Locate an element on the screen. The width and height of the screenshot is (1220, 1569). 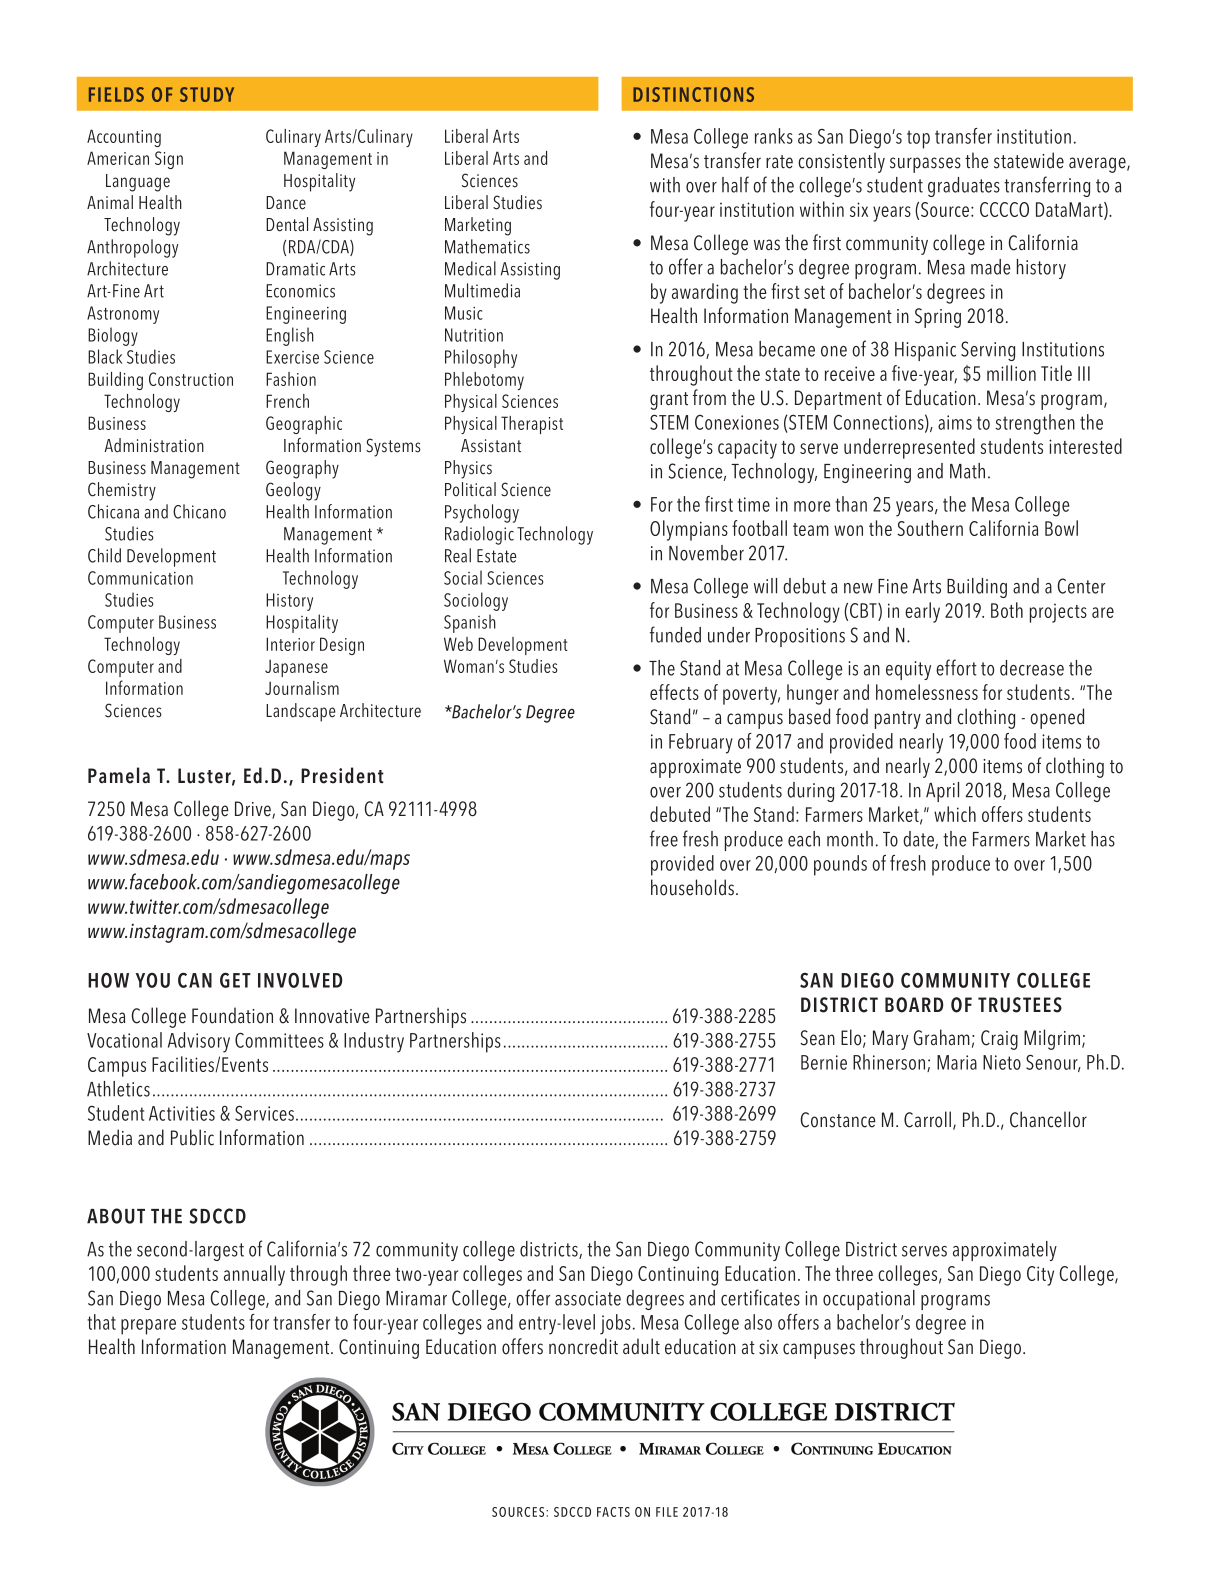
free is located at coordinates (664, 838).
